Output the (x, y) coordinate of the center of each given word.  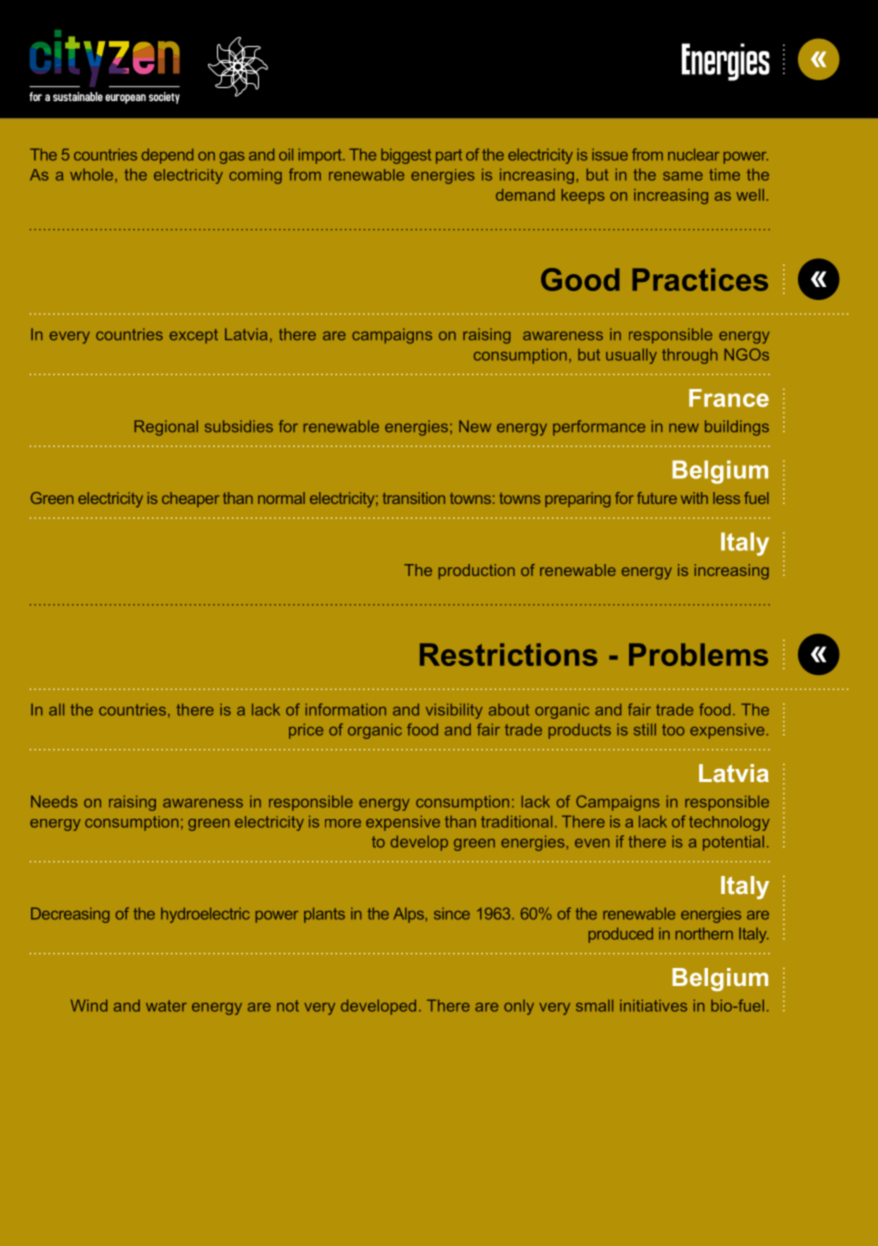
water (166, 1006)
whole (93, 175)
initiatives (653, 1005)
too (673, 730)
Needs (54, 801)
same (683, 176)
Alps (410, 915)
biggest (406, 156)
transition (414, 498)
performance (599, 428)
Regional (166, 428)
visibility (454, 711)
